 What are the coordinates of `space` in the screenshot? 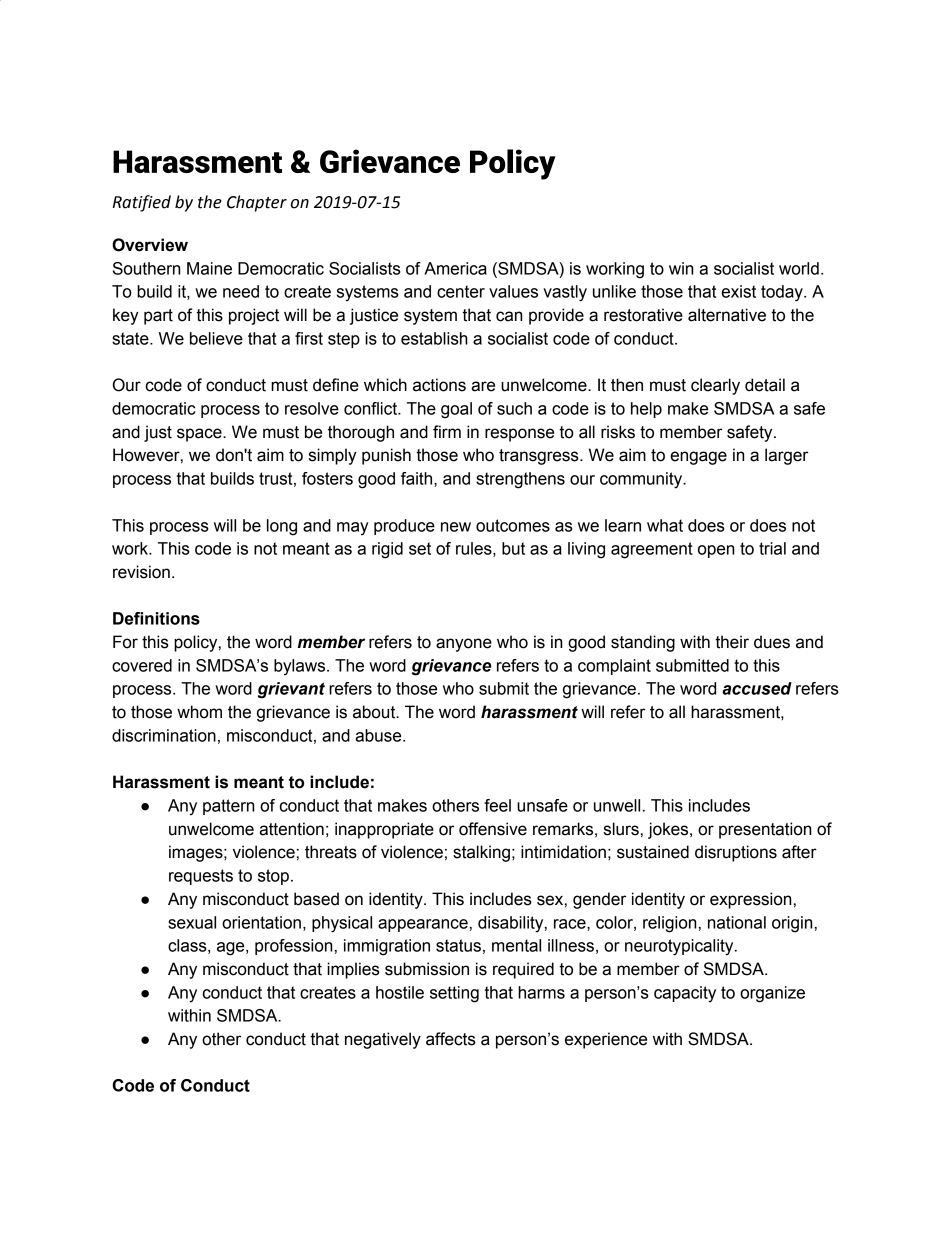 It's located at (200, 435).
